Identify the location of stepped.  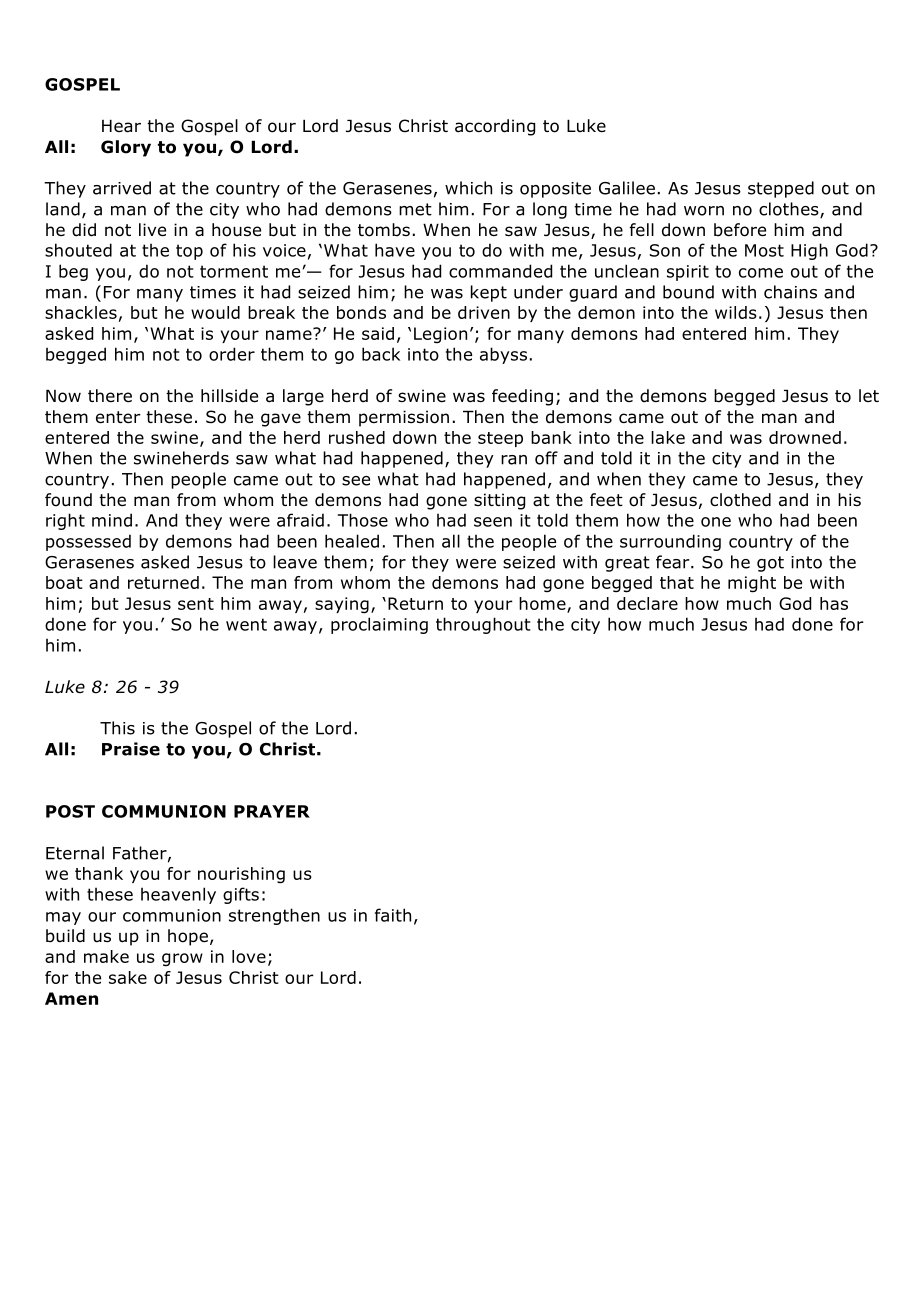
(781, 189).
